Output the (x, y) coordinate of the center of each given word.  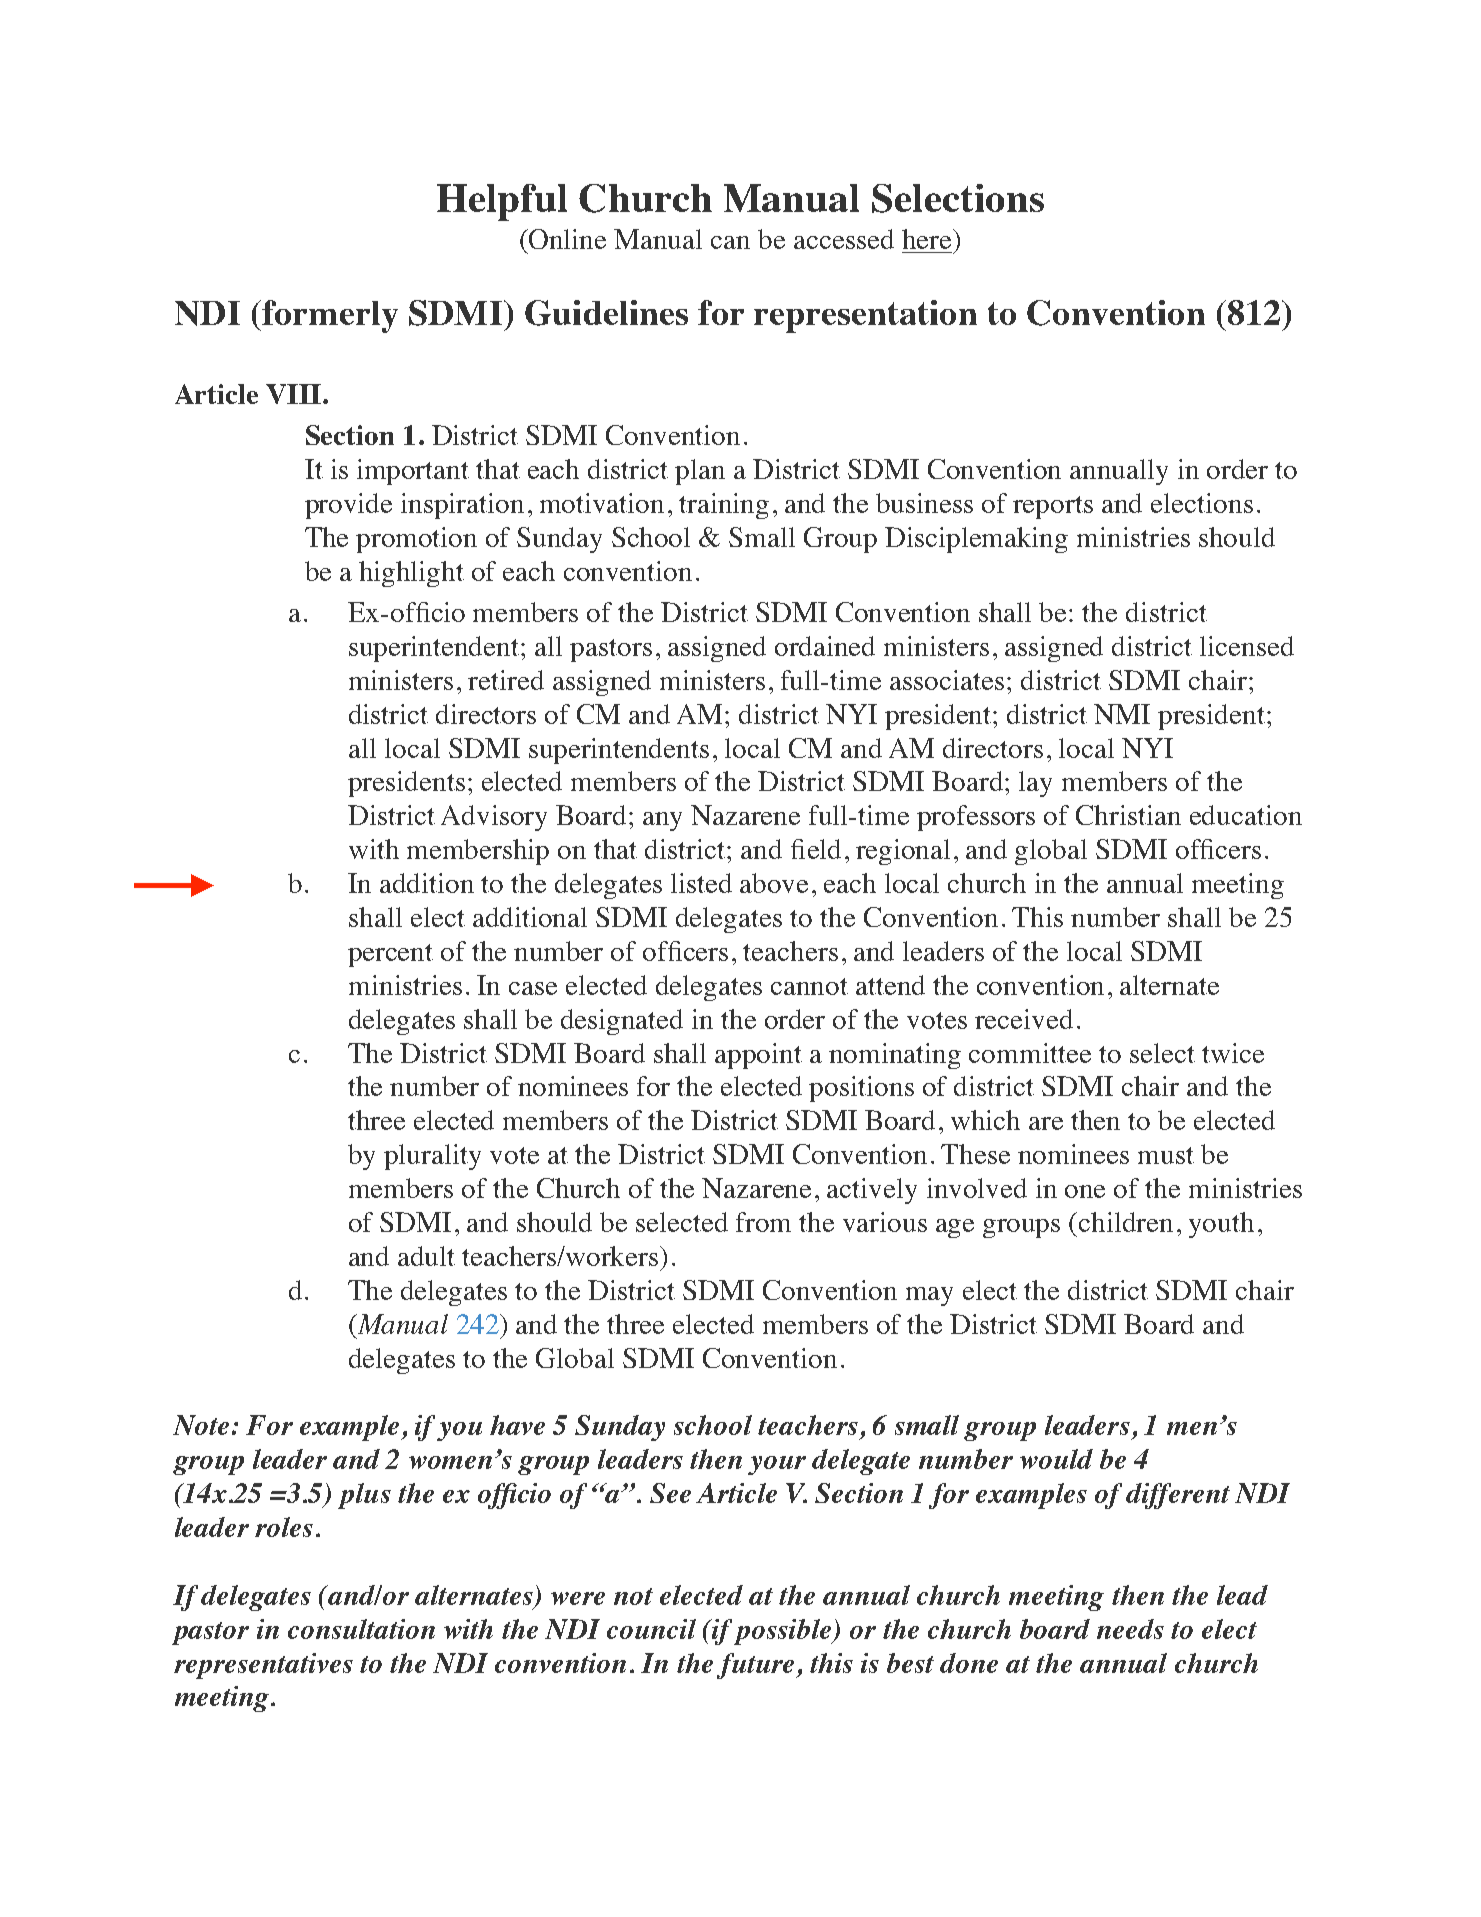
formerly (329, 316)
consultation (361, 1629)
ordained (825, 646)
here (928, 239)
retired (506, 680)
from (763, 1222)
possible (784, 1632)
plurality (432, 1157)
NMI (1122, 714)
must (1166, 1155)
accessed (844, 239)
